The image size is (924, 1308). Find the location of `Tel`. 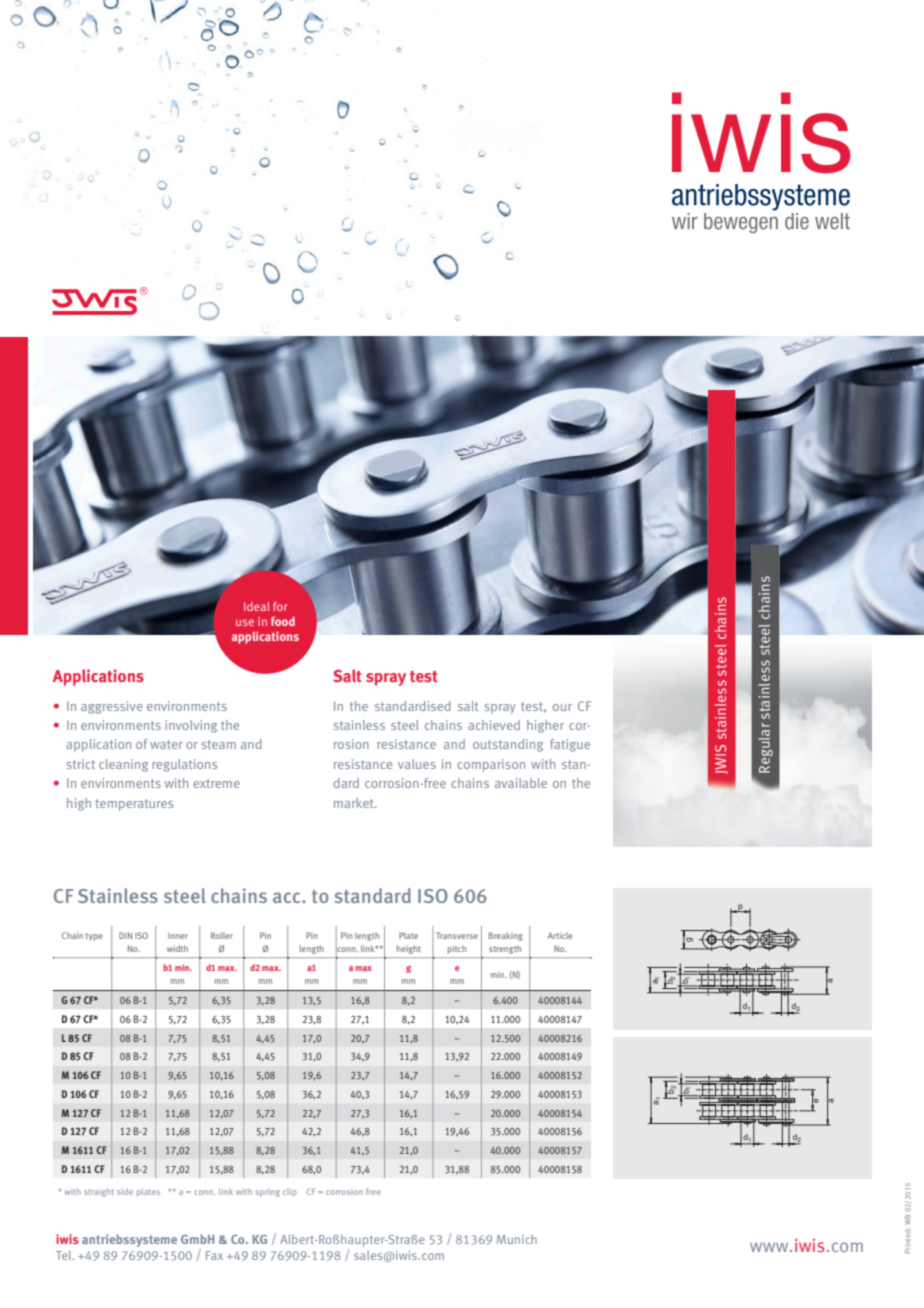

Tel is located at coordinates (65, 1255).
